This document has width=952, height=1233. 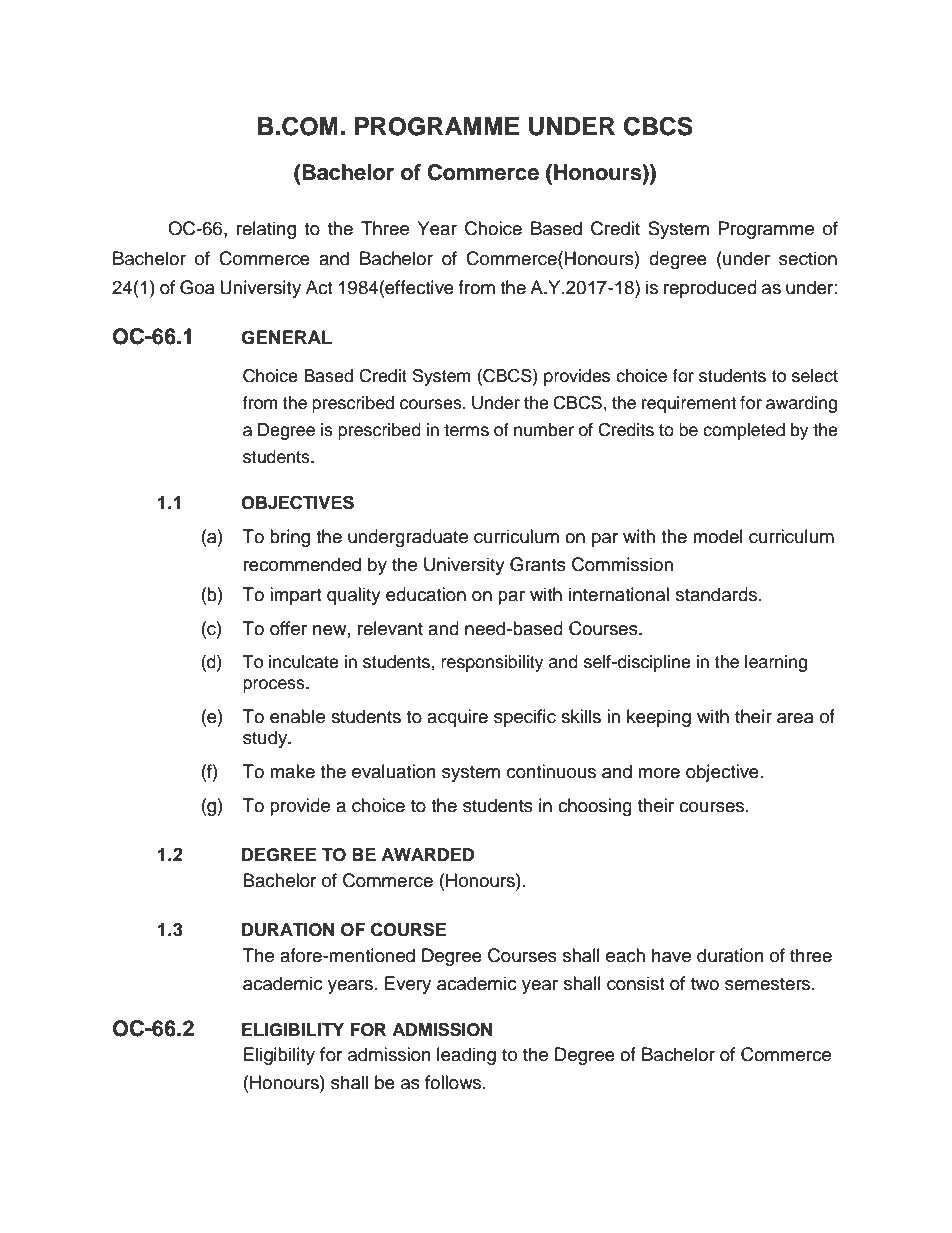 What do you see at coordinates (319, 287) in the document?
I see `Act` at bounding box center [319, 287].
